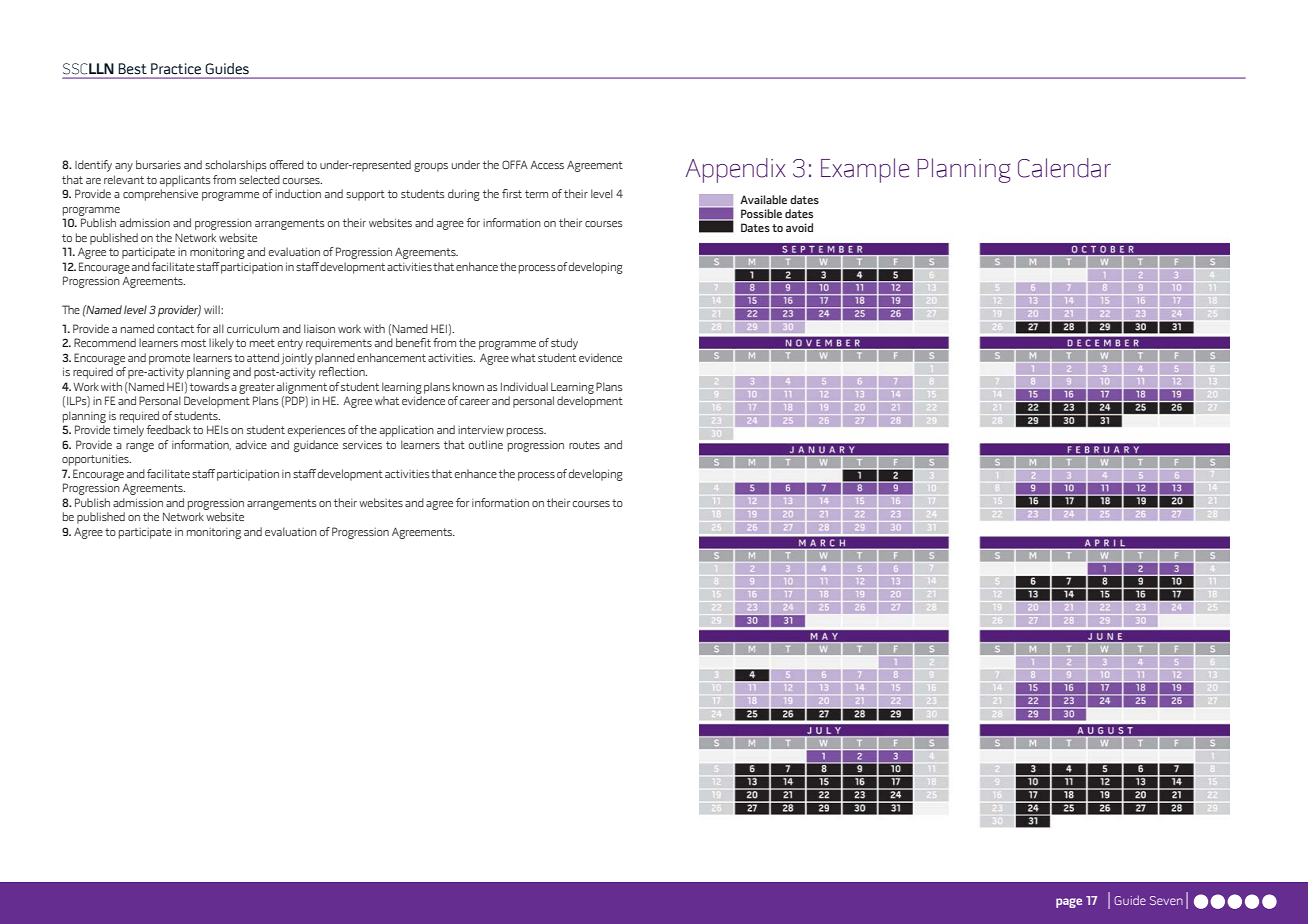  Describe the element at coordinates (221, 344) in the image. I see `likely` at that location.
